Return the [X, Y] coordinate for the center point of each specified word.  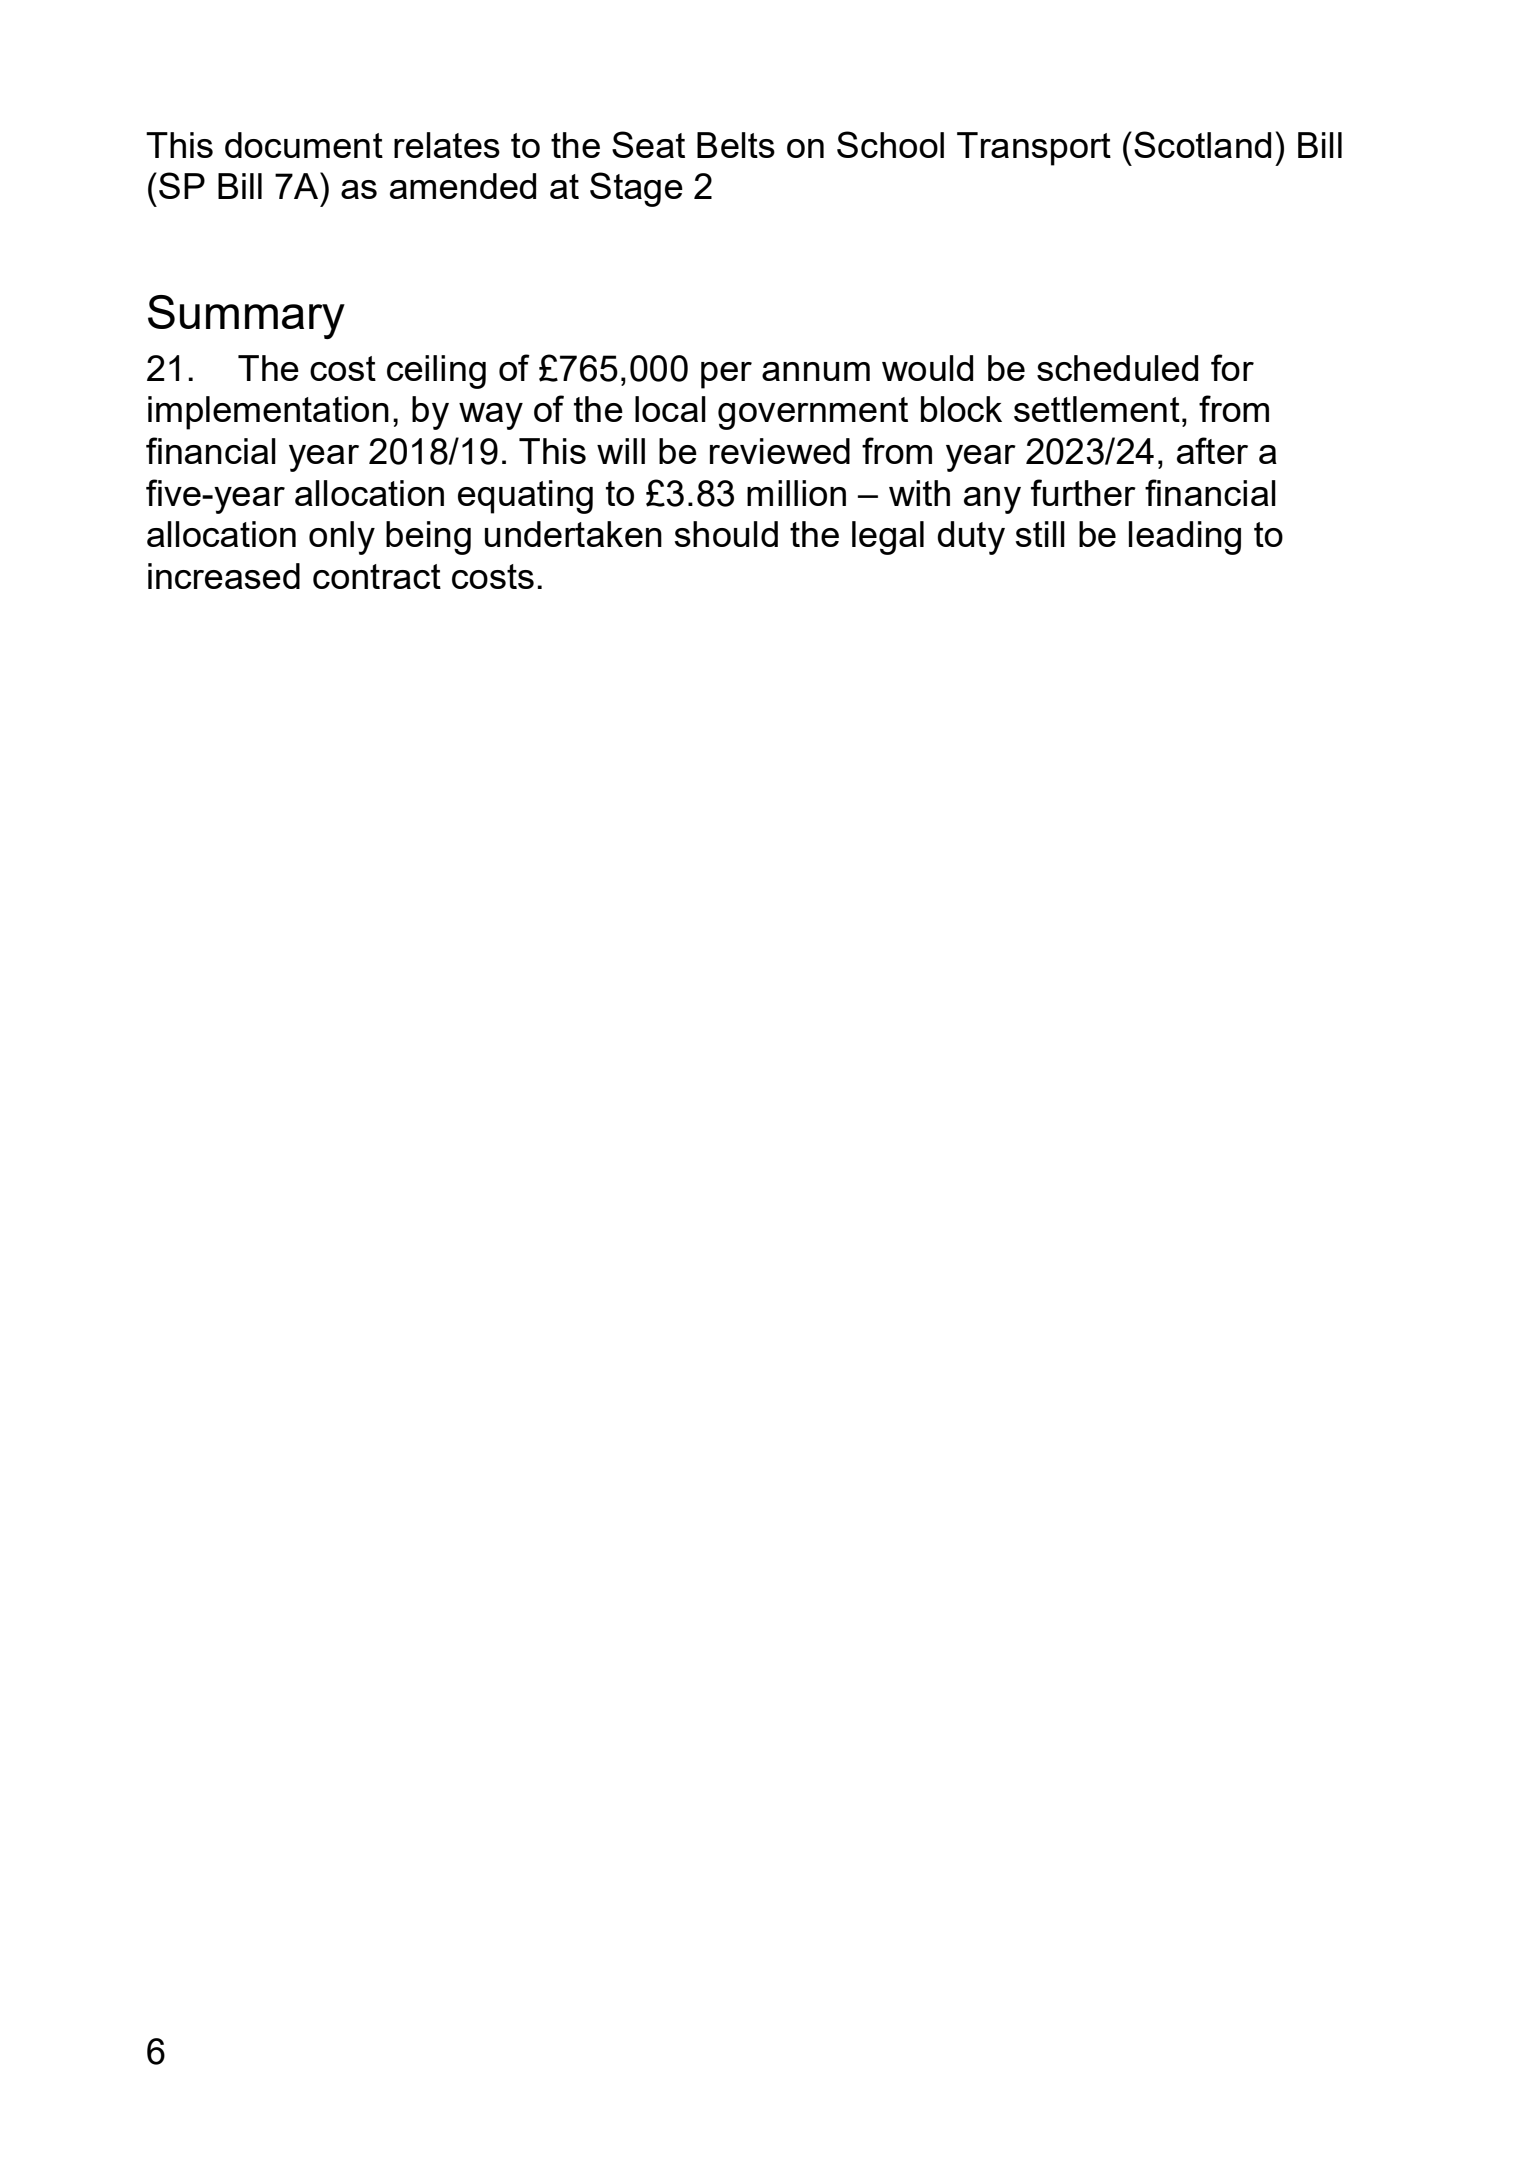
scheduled [1117, 368]
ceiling [436, 372]
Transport [1034, 149]
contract [377, 576]
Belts [736, 145]
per [726, 375]
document [304, 145]
